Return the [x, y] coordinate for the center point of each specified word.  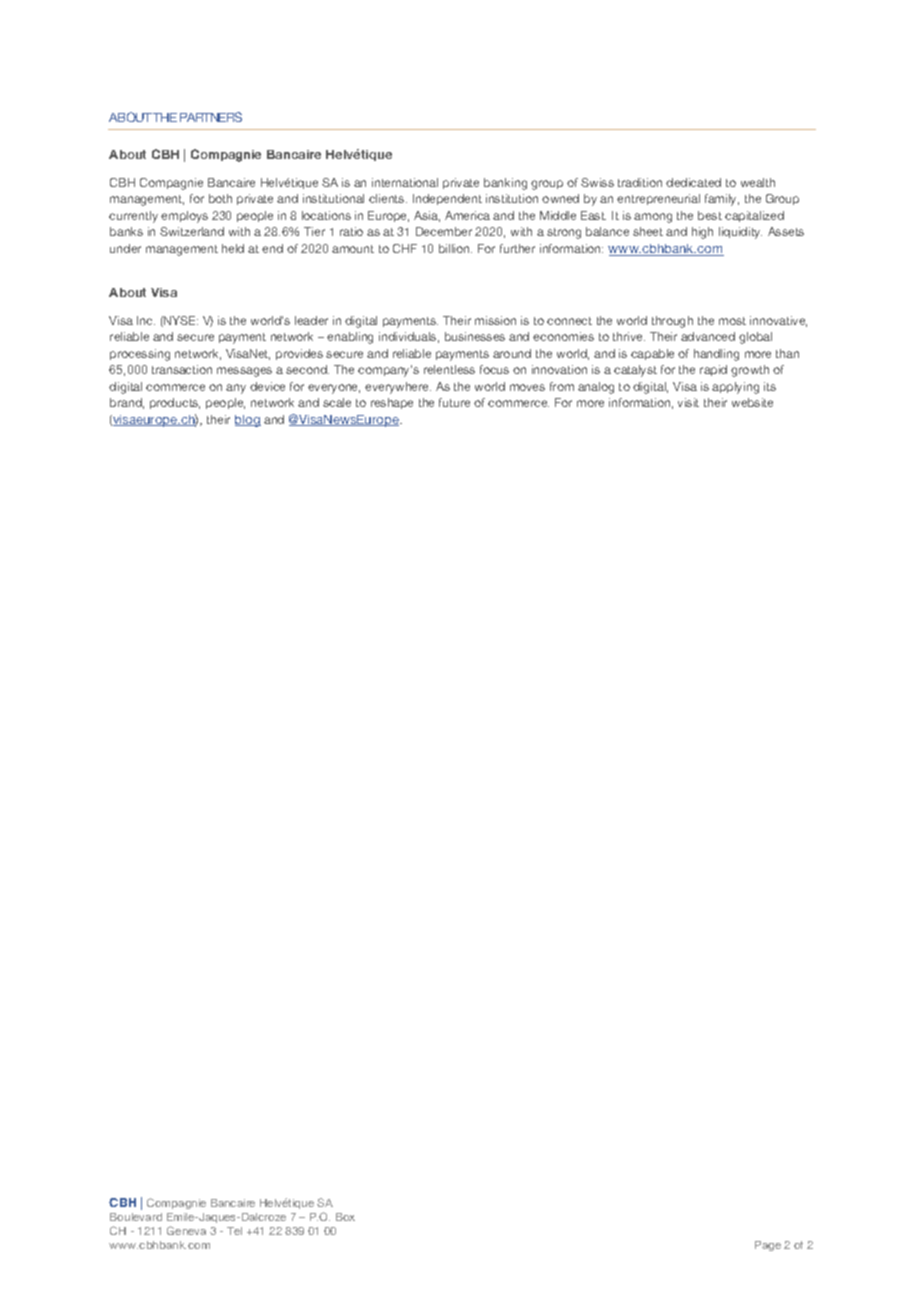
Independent [447, 199]
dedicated [693, 182]
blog [248, 421]
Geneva [186, 1230]
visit [688, 402]
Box [345, 1217]
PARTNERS [211, 117]
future [454, 402]
